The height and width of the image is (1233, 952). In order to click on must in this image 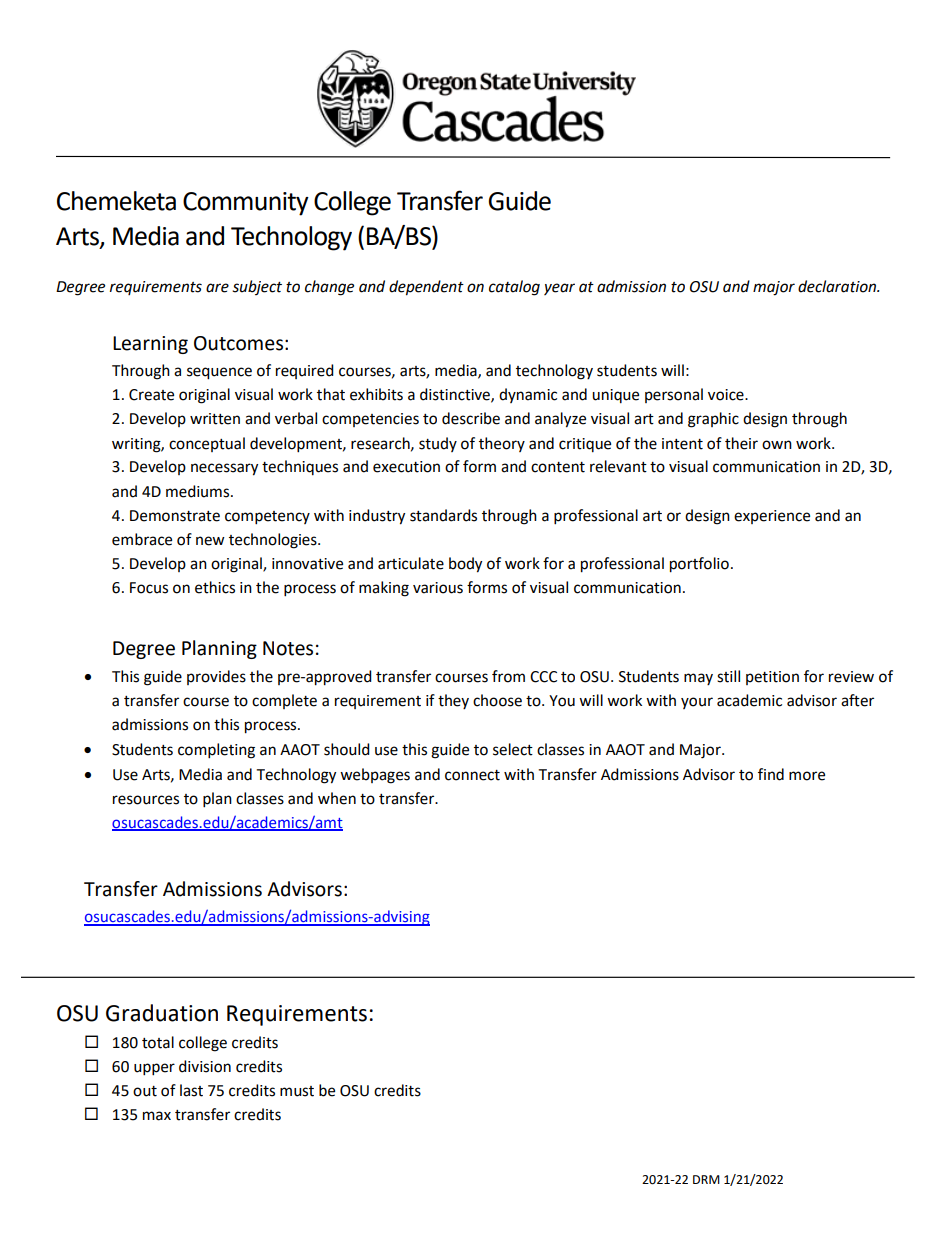, I will do `click(297, 1091)`.
